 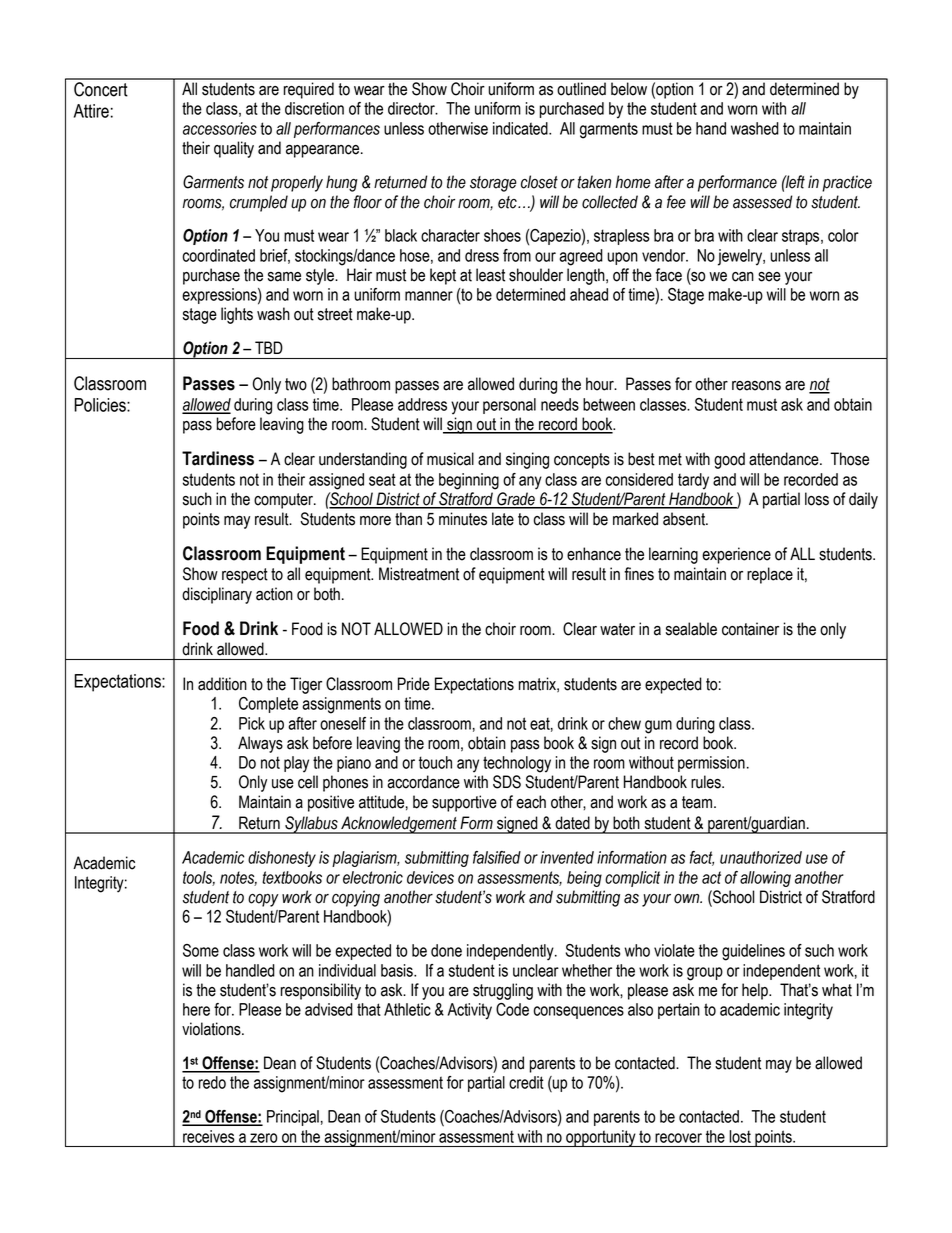 What do you see at coordinates (509, 406) in the page?
I see `personal` at bounding box center [509, 406].
